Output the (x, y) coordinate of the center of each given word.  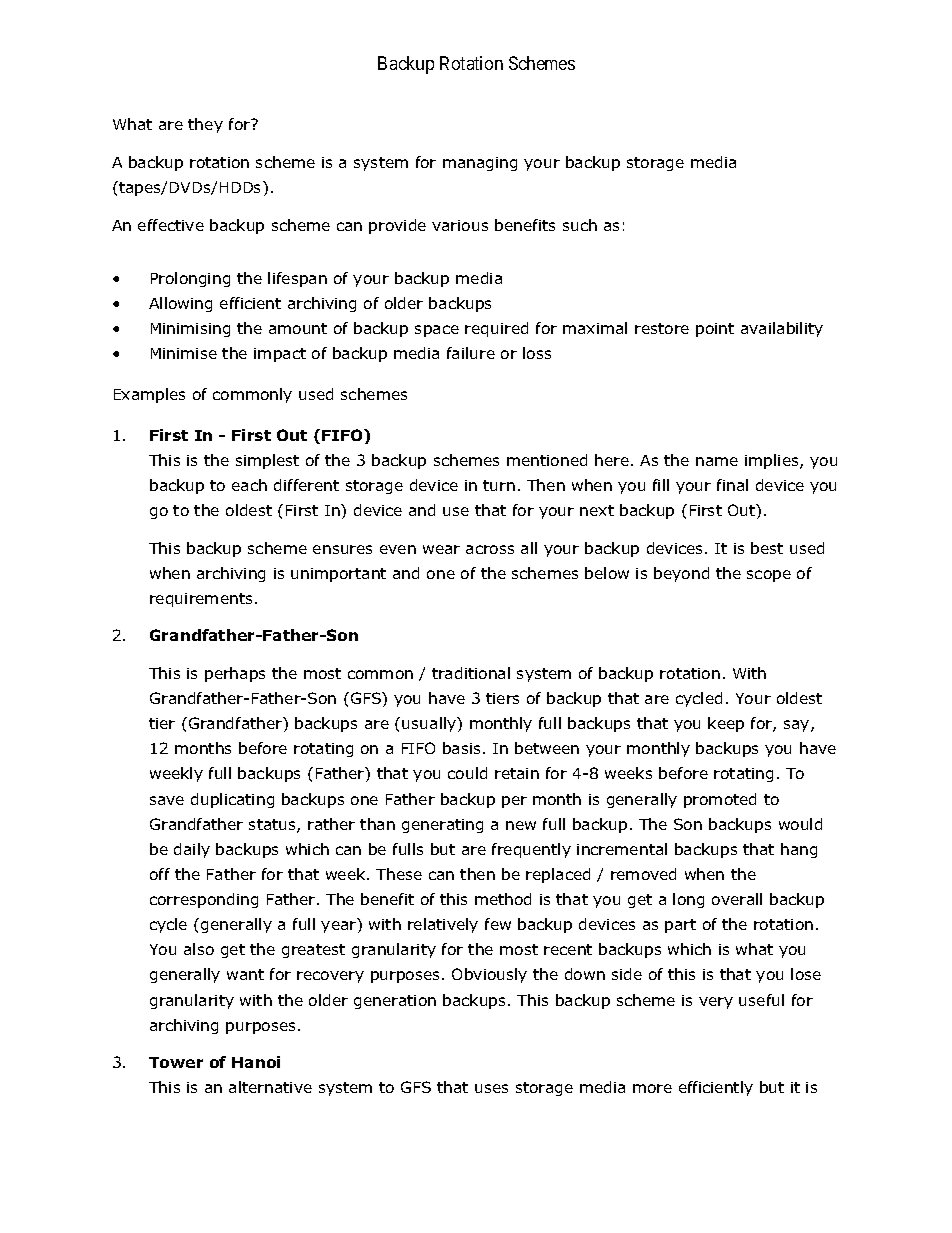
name (717, 461)
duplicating (232, 800)
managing (480, 164)
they (205, 125)
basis (461, 748)
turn (499, 485)
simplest (267, 461)
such (580, 225)
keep (726, 724)
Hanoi (256, 1062)
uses (491, 1088)
